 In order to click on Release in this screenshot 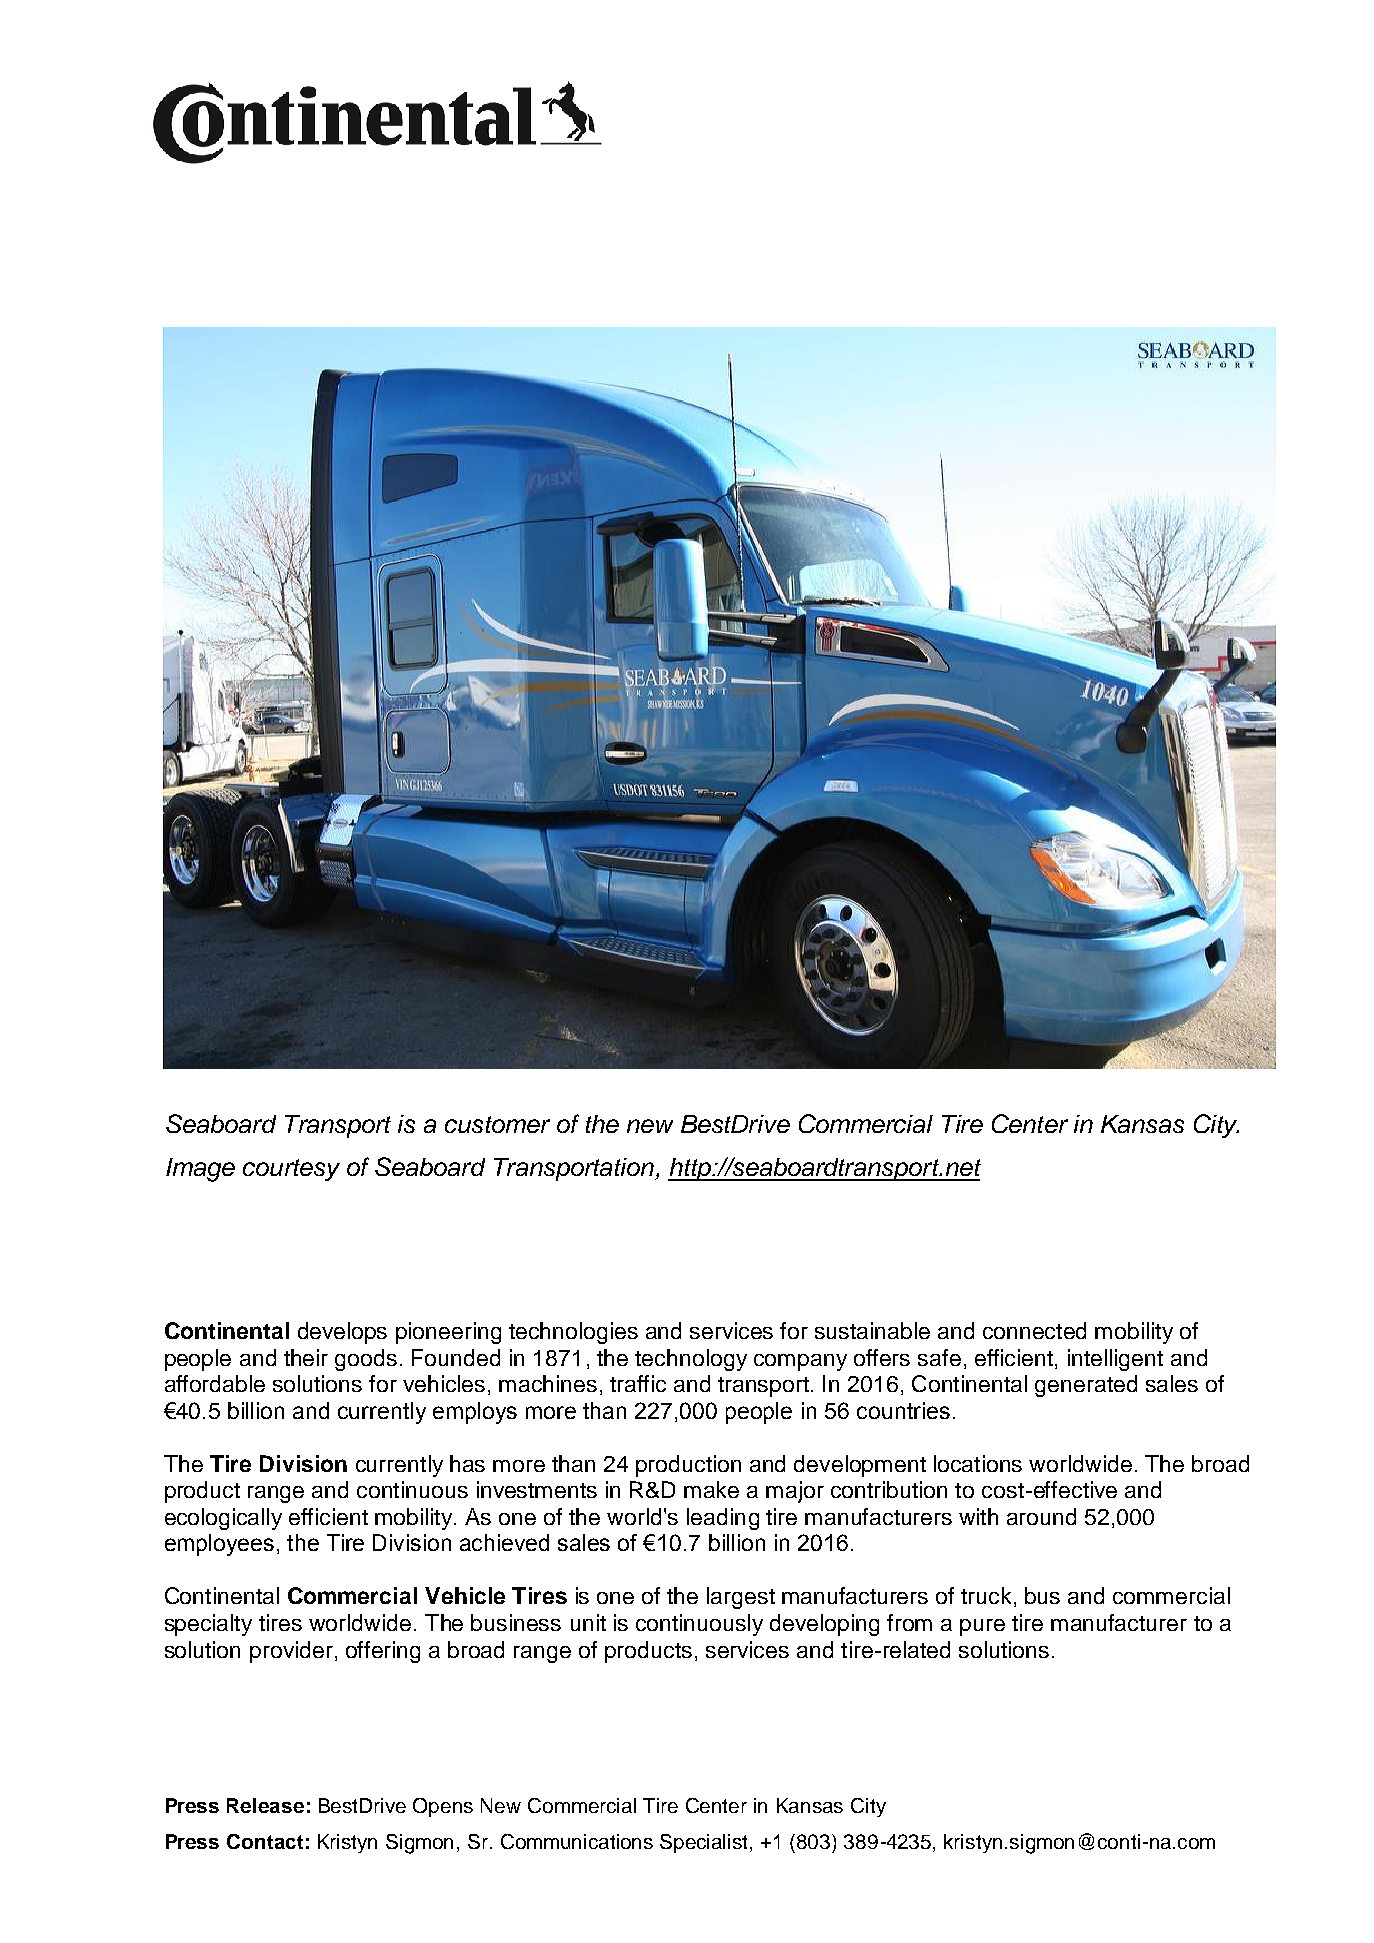, I will do `click(265, 1805)`.
